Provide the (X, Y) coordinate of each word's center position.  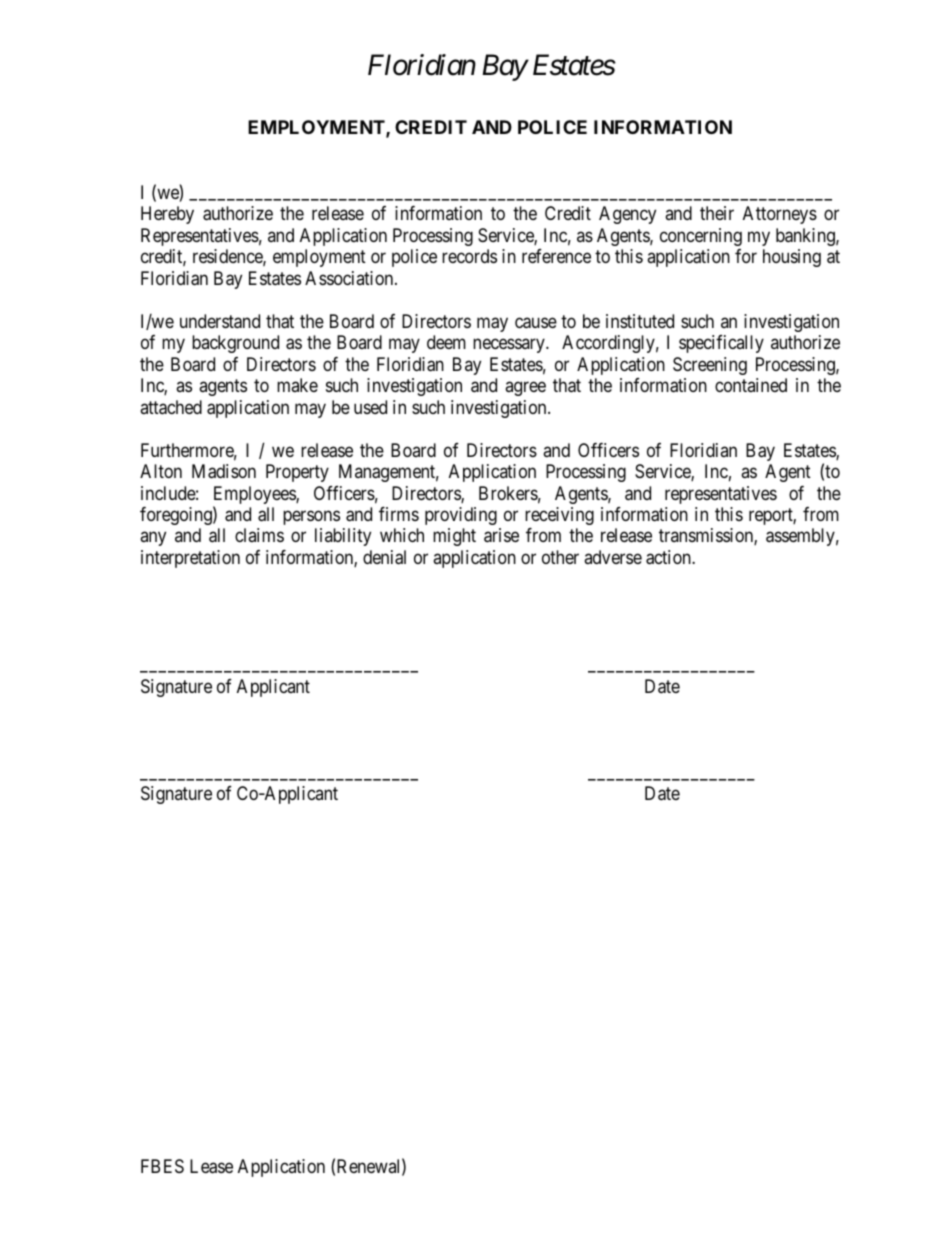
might (454, 537)
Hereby (167, 215)
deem (446, 342)
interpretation (190, 559)
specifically (721, 344)
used (370, 407)
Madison (224, 471)
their (717, 213)
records (469, 256)
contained (751, 385)
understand (220, 321)
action (669, 557)
